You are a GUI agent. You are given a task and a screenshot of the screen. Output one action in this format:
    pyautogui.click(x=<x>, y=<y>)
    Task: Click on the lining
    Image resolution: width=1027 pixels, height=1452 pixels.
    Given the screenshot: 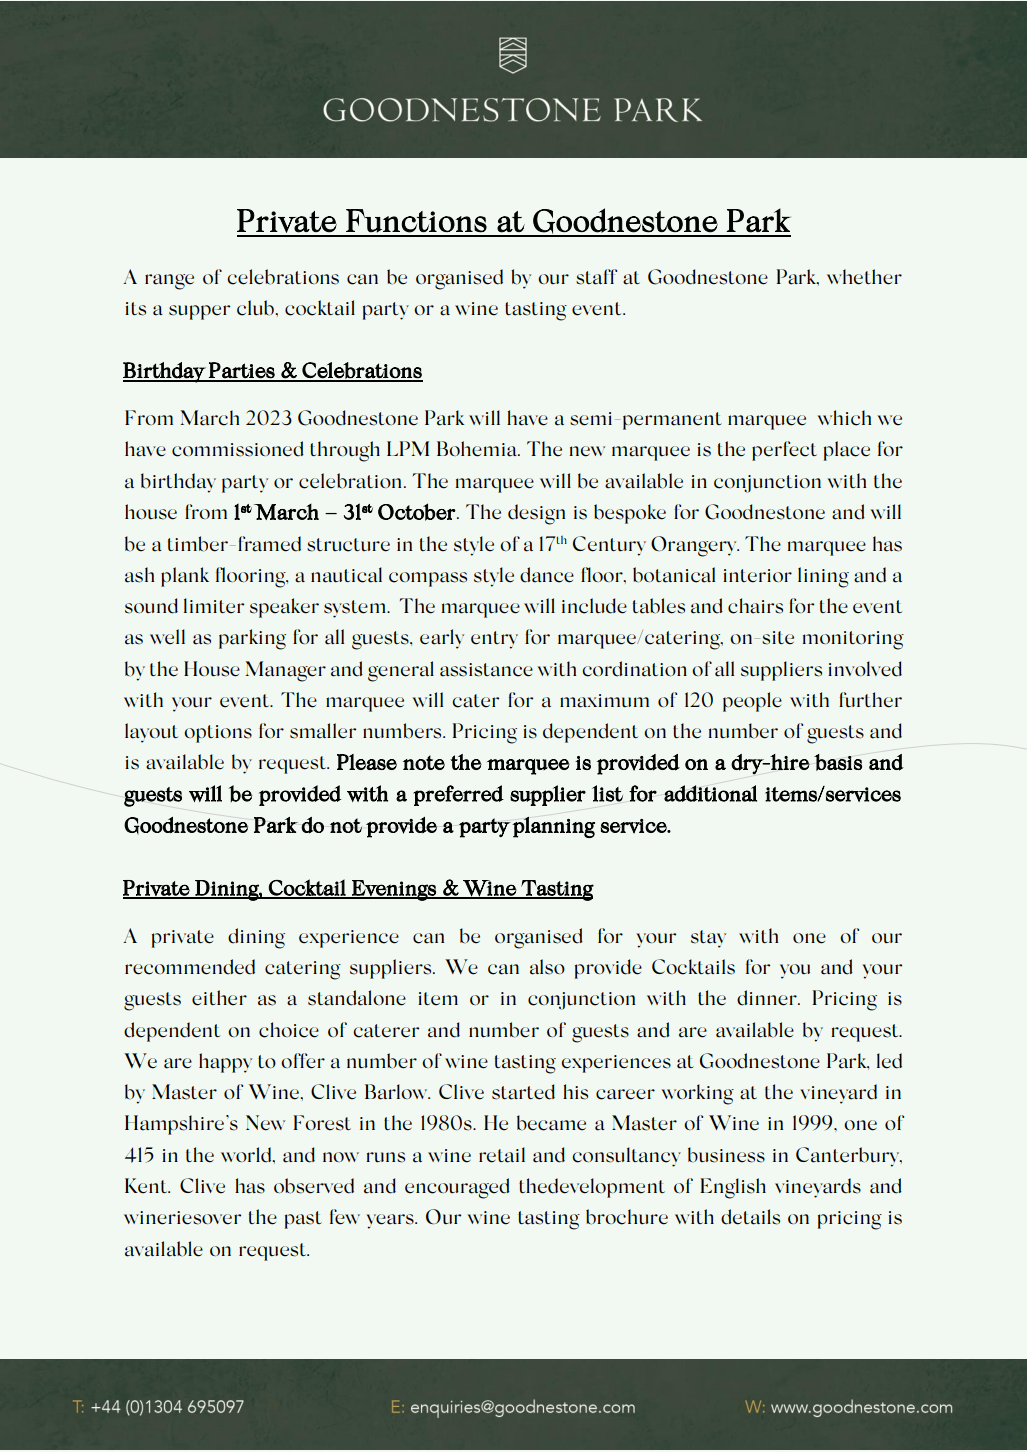 What is the action you would take?
    pyautogui.click(x=823, y=577)
